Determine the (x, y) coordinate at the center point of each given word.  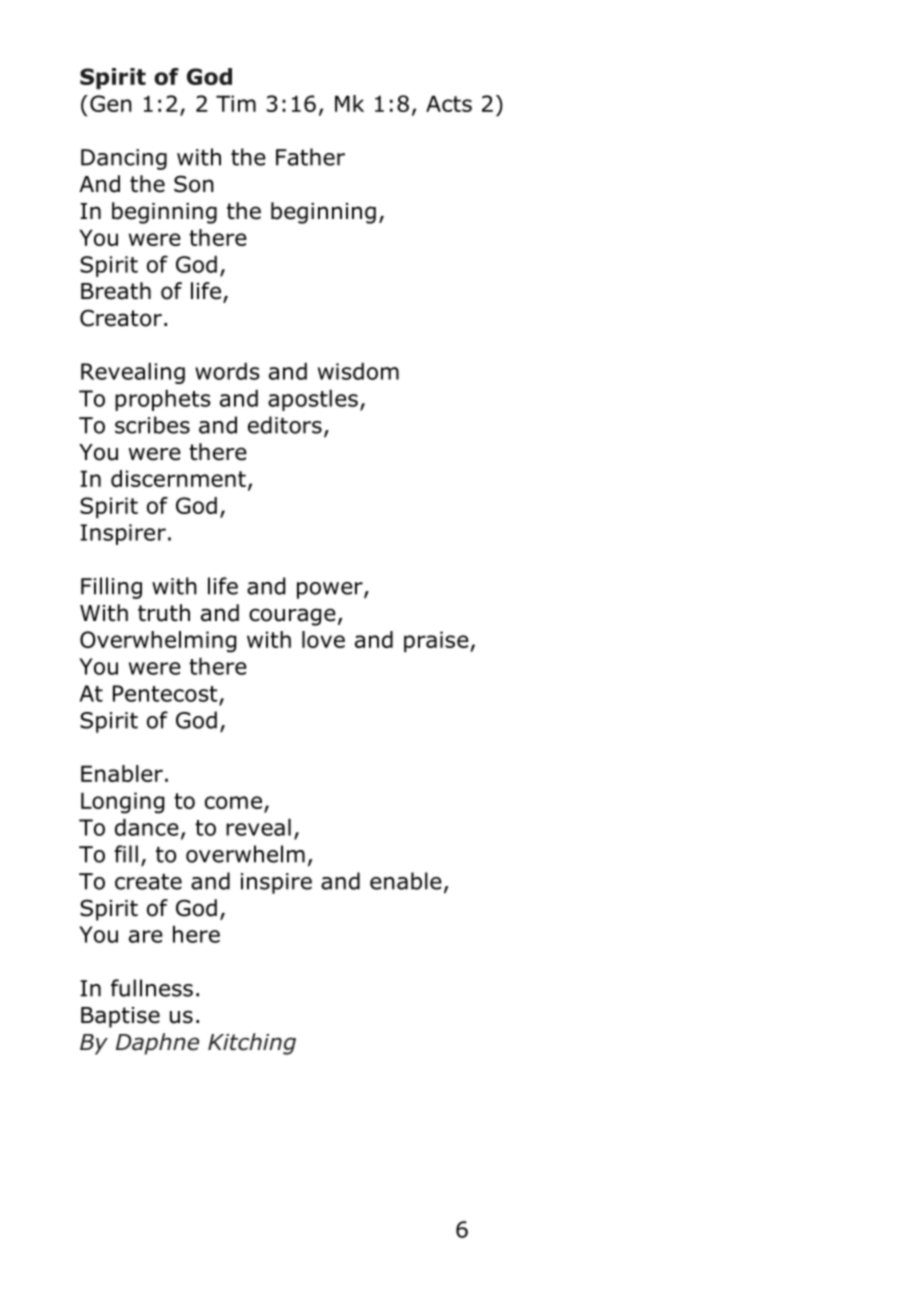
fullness (152, 988)
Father (310, 157)
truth (164, 613)
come (233, 802)
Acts (449, 103)
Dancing (124, 159)
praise (437, 641)
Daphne (157, 1044)
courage (292, 617)
